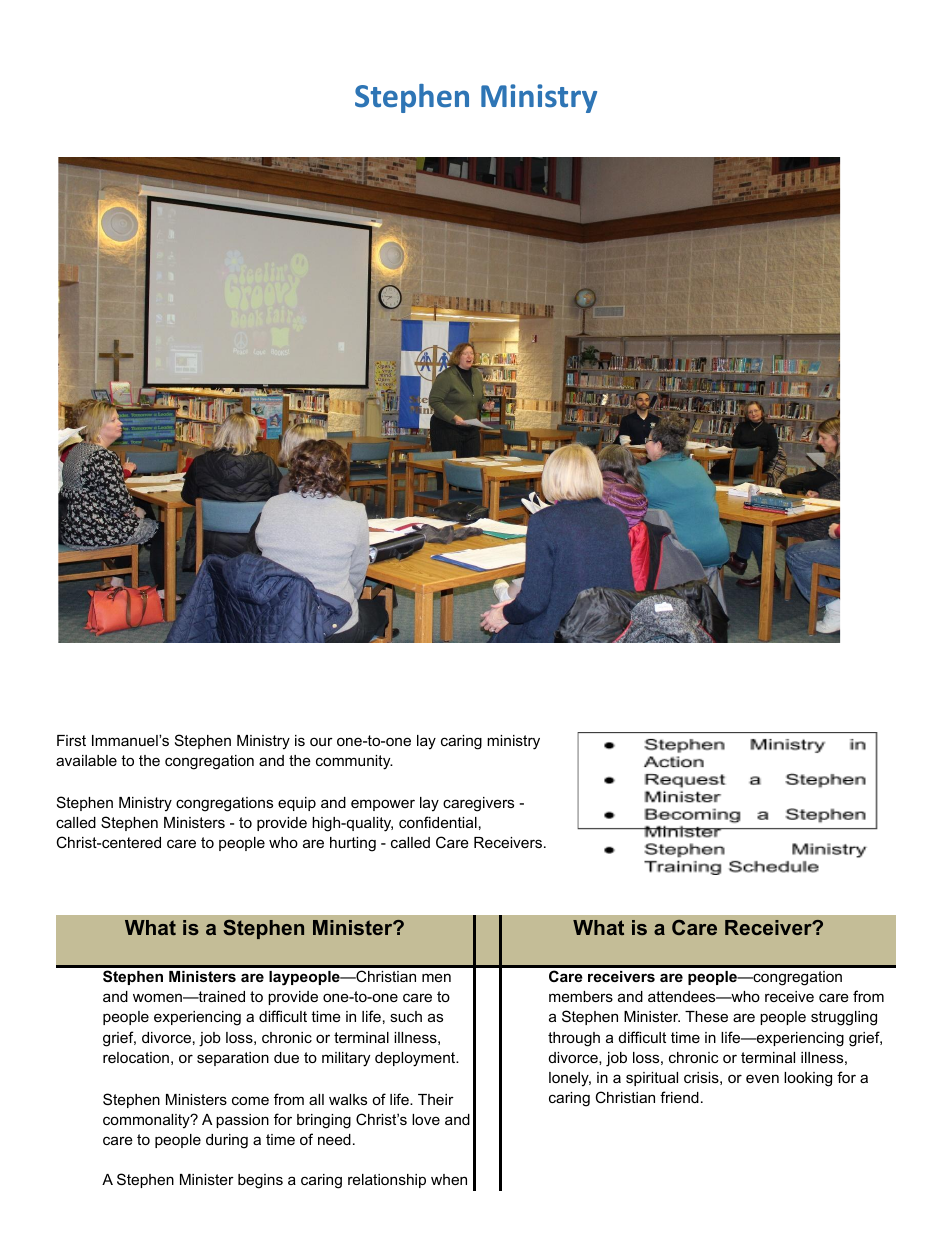 The width and height of the document is (952, 1233). What do you see at coordinates (383, 805) in the document?
I see `empower` at bounding box center [383, 805].
